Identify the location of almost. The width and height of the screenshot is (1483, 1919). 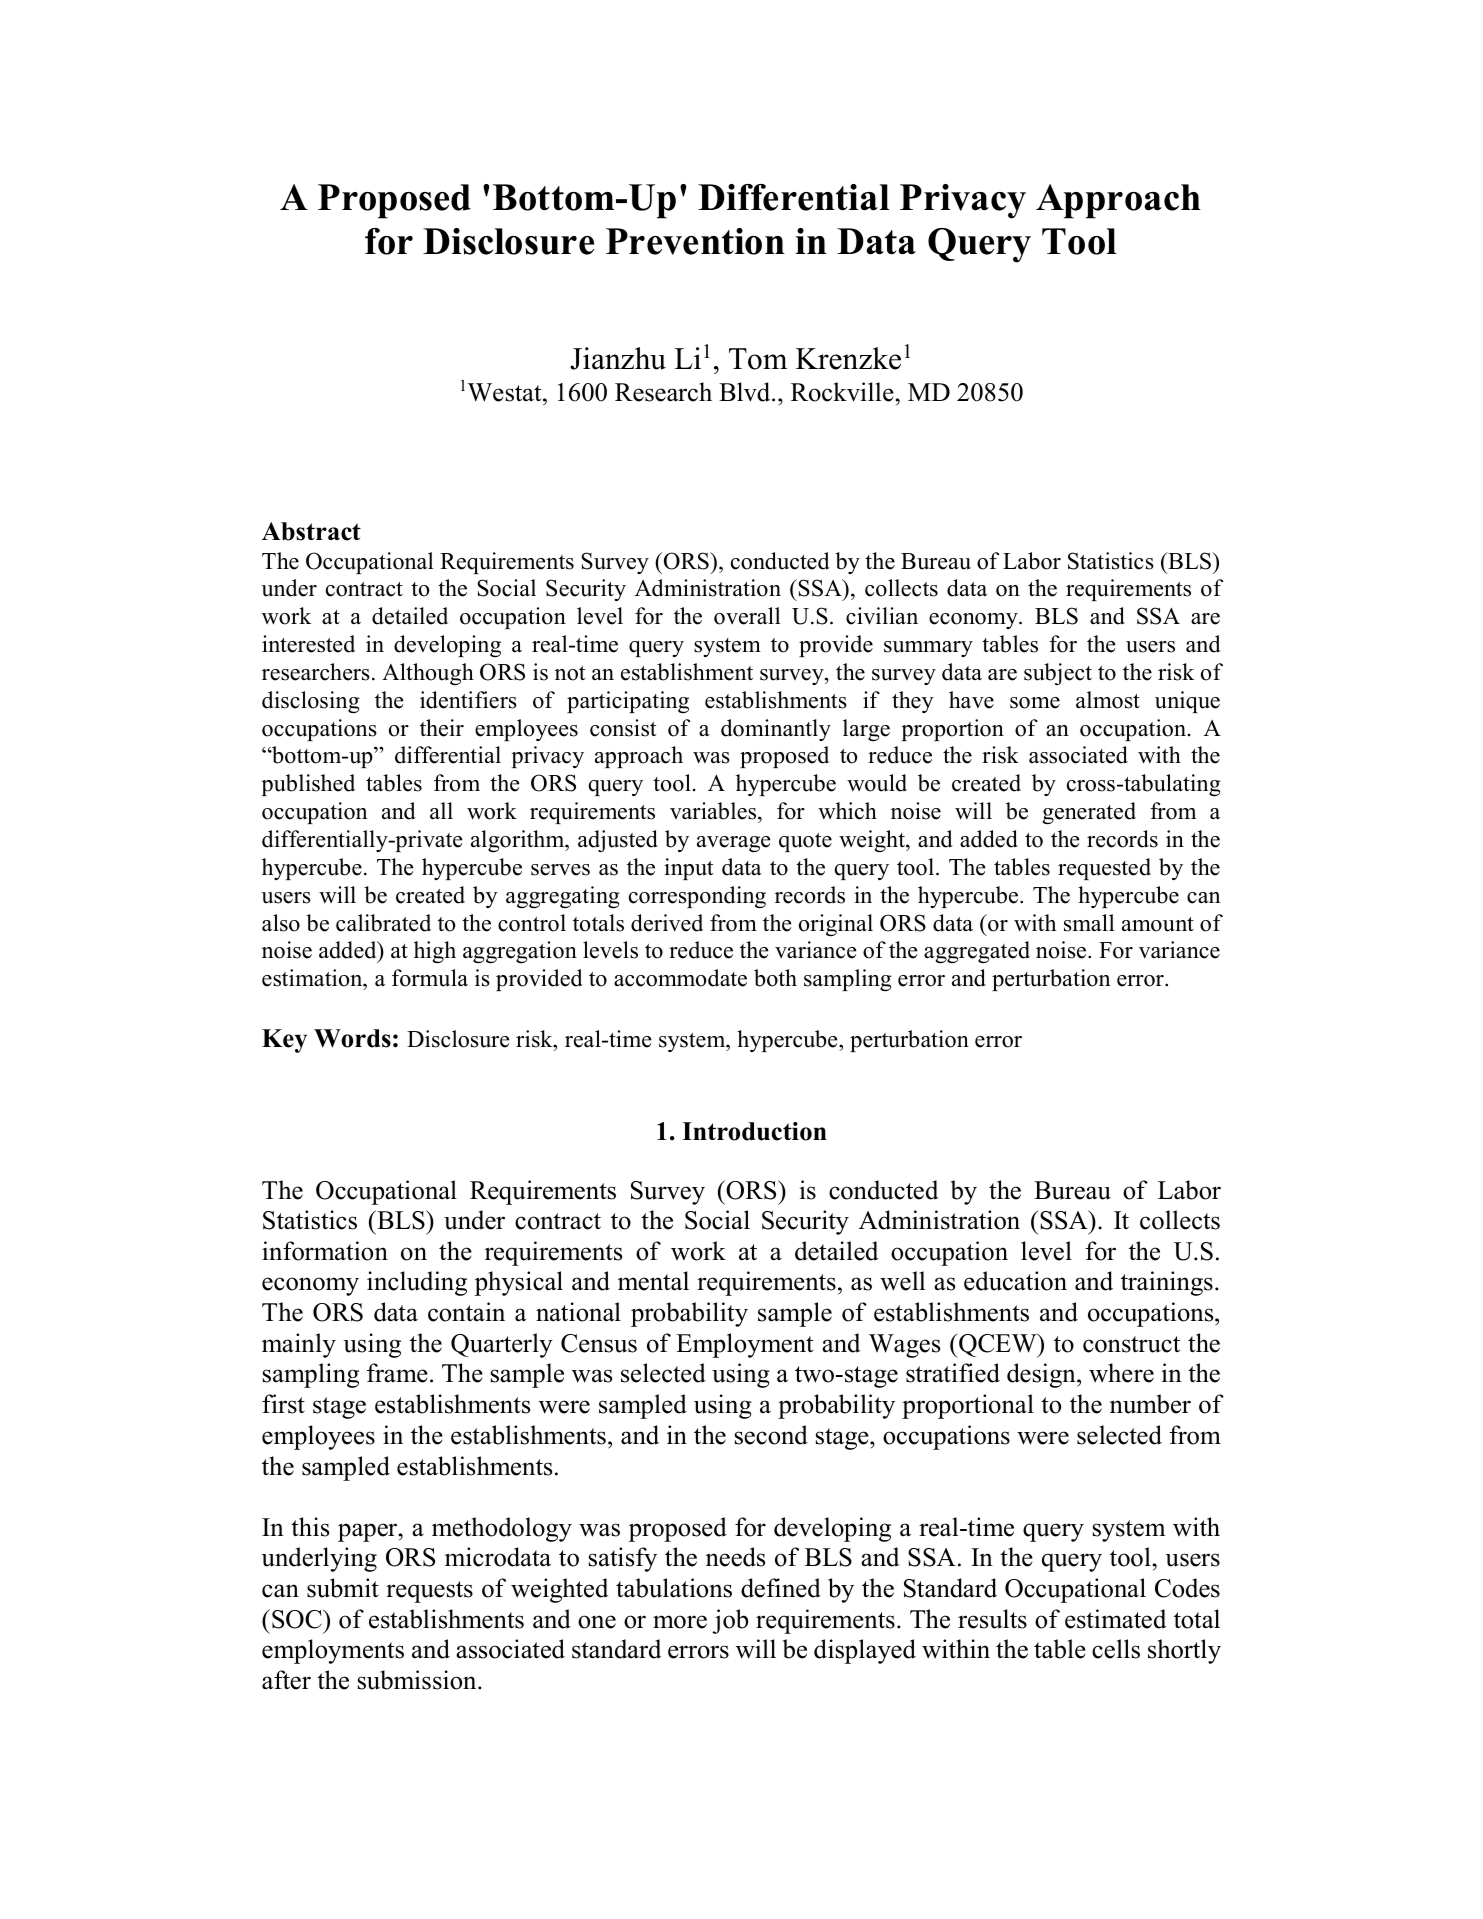
(1108, 700).
